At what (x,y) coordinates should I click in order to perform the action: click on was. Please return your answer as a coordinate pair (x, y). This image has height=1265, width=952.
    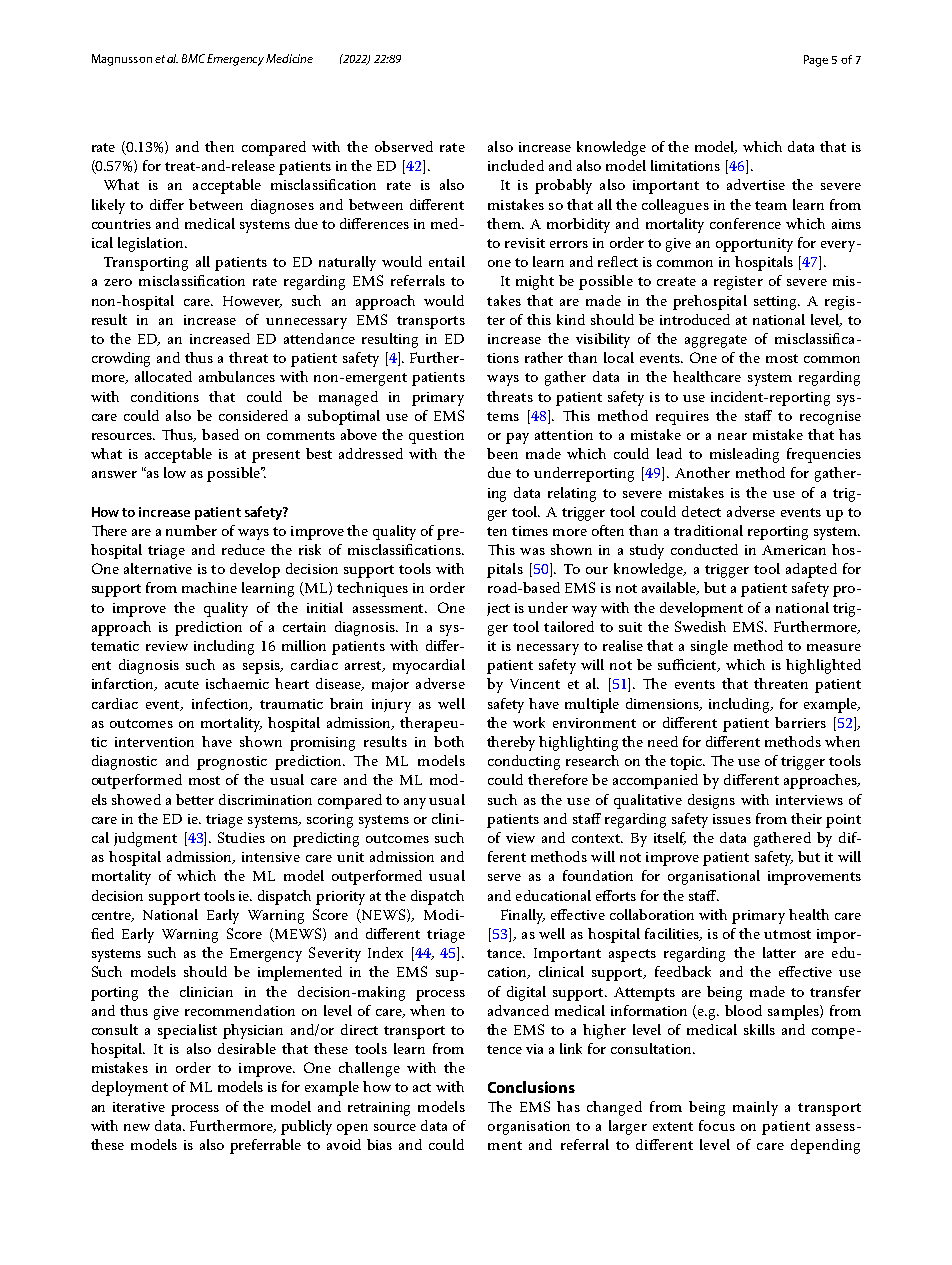
    Looking at the image, I should click on (532, 551).
